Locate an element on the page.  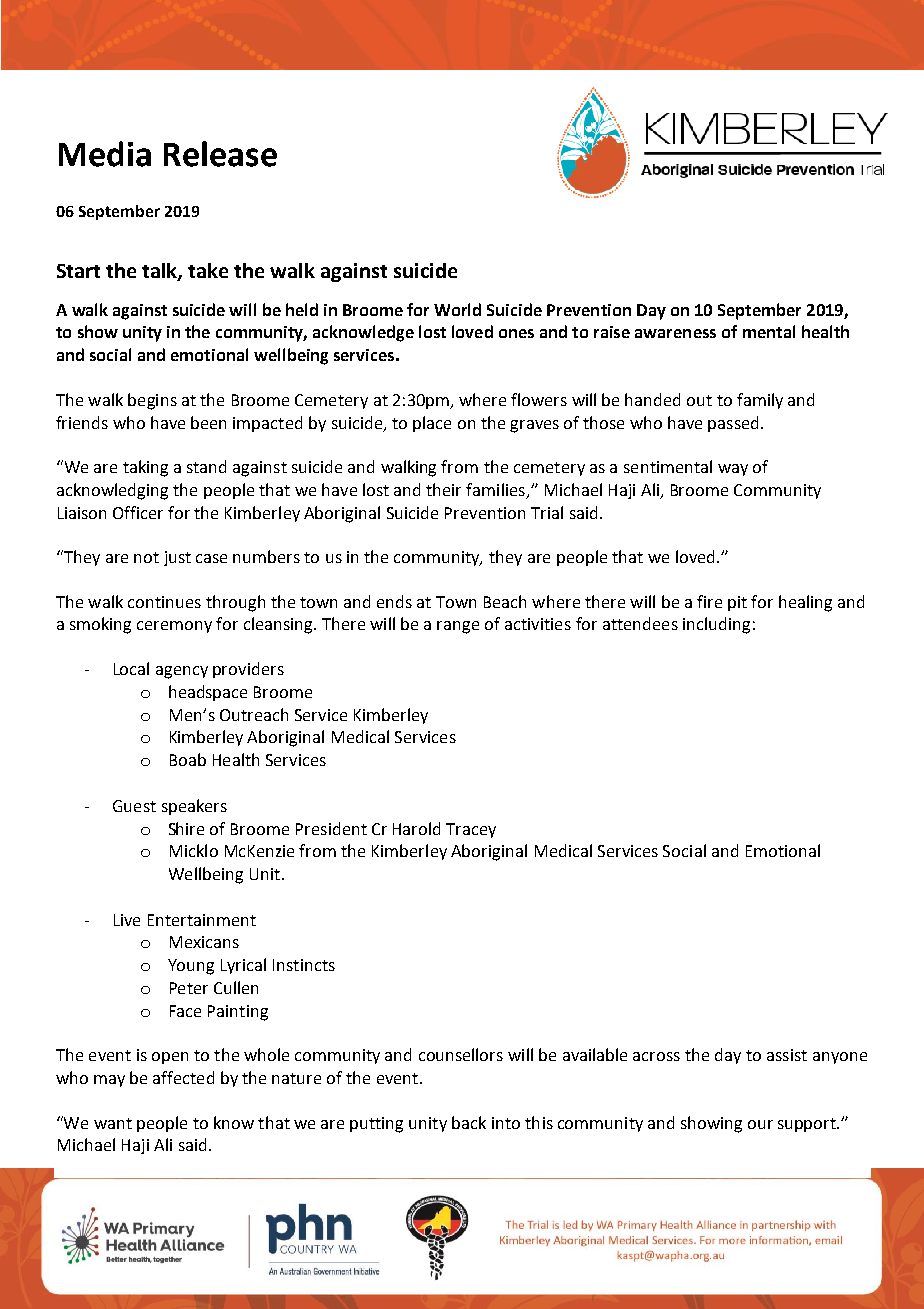
their is located at coordinates (443, 489).
